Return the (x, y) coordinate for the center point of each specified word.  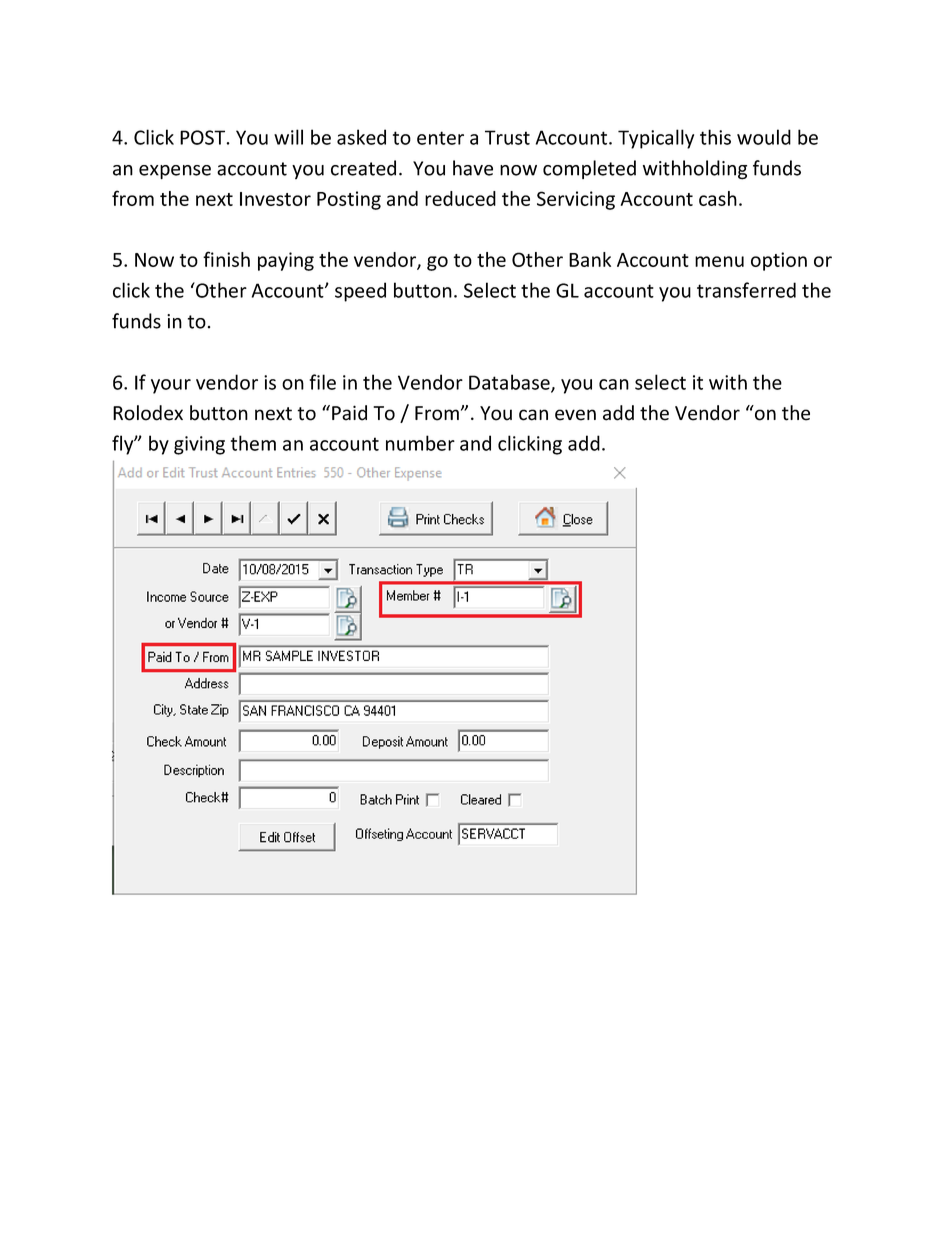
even (575, 415)
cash (718, 198)
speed (360, 292)
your (171, 386)
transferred (746, 290)
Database (510, 383)
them (253, 443)
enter (440, 138)
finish (226, 259)
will (288, 137)
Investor (275, 199)
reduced (460, 198)
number (420, 443)
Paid (349, 413)
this (715, 137)
